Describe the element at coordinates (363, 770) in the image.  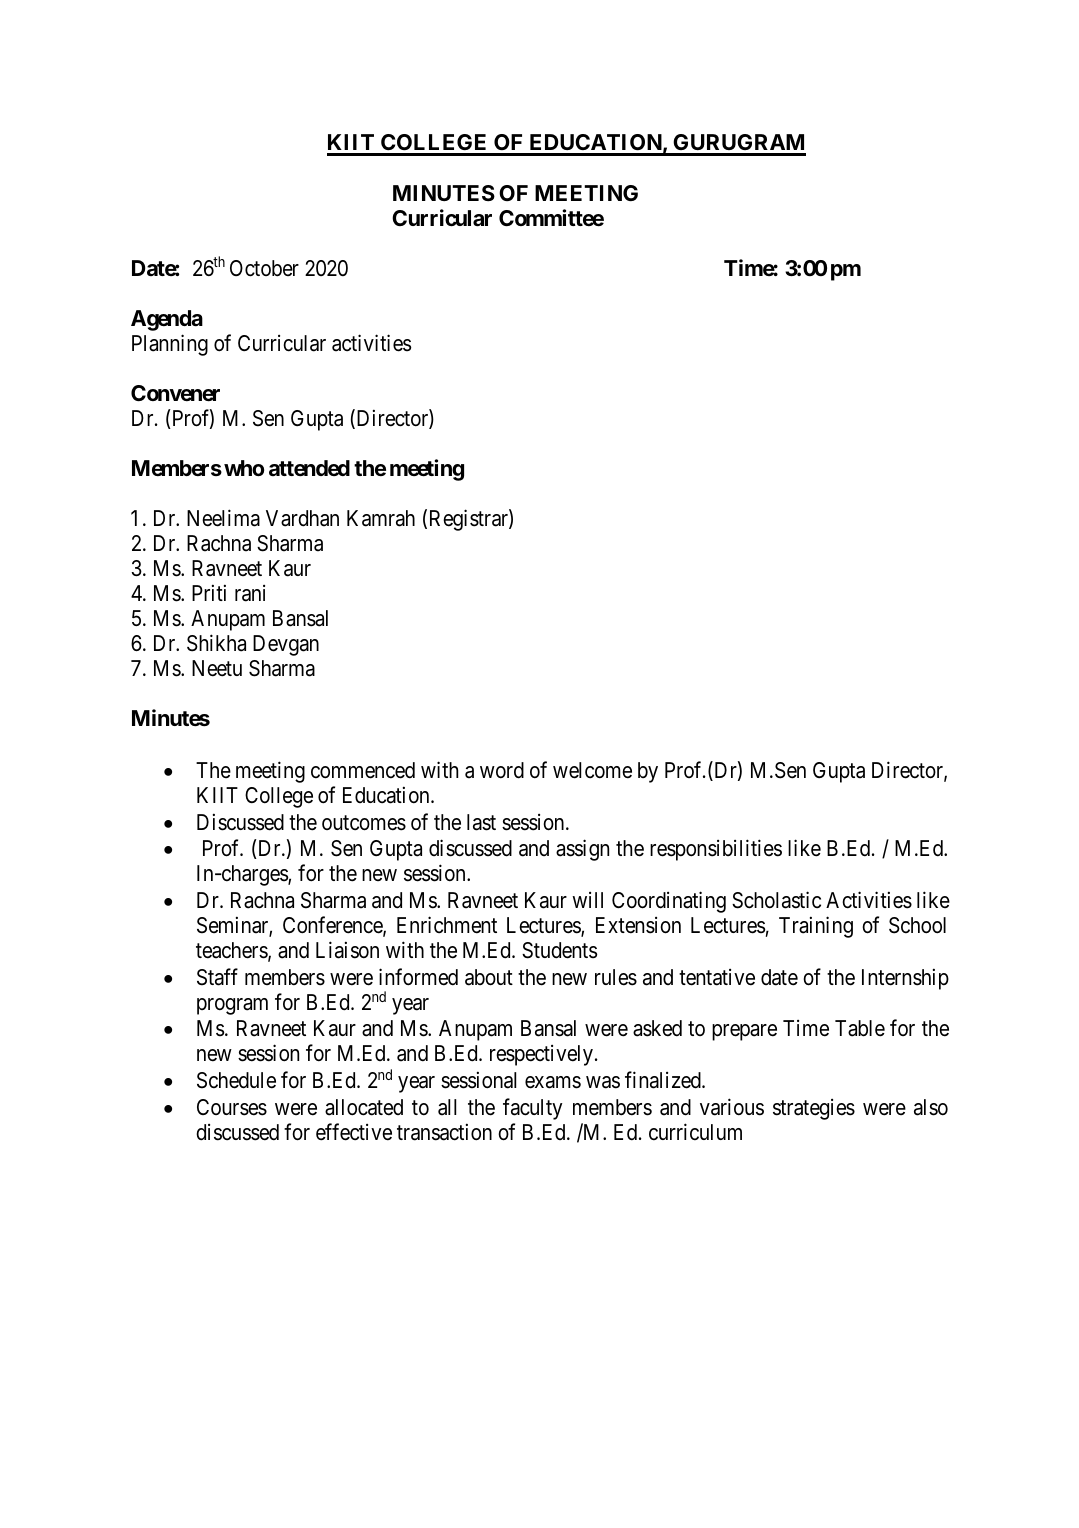
I see `commenced` at that location.
